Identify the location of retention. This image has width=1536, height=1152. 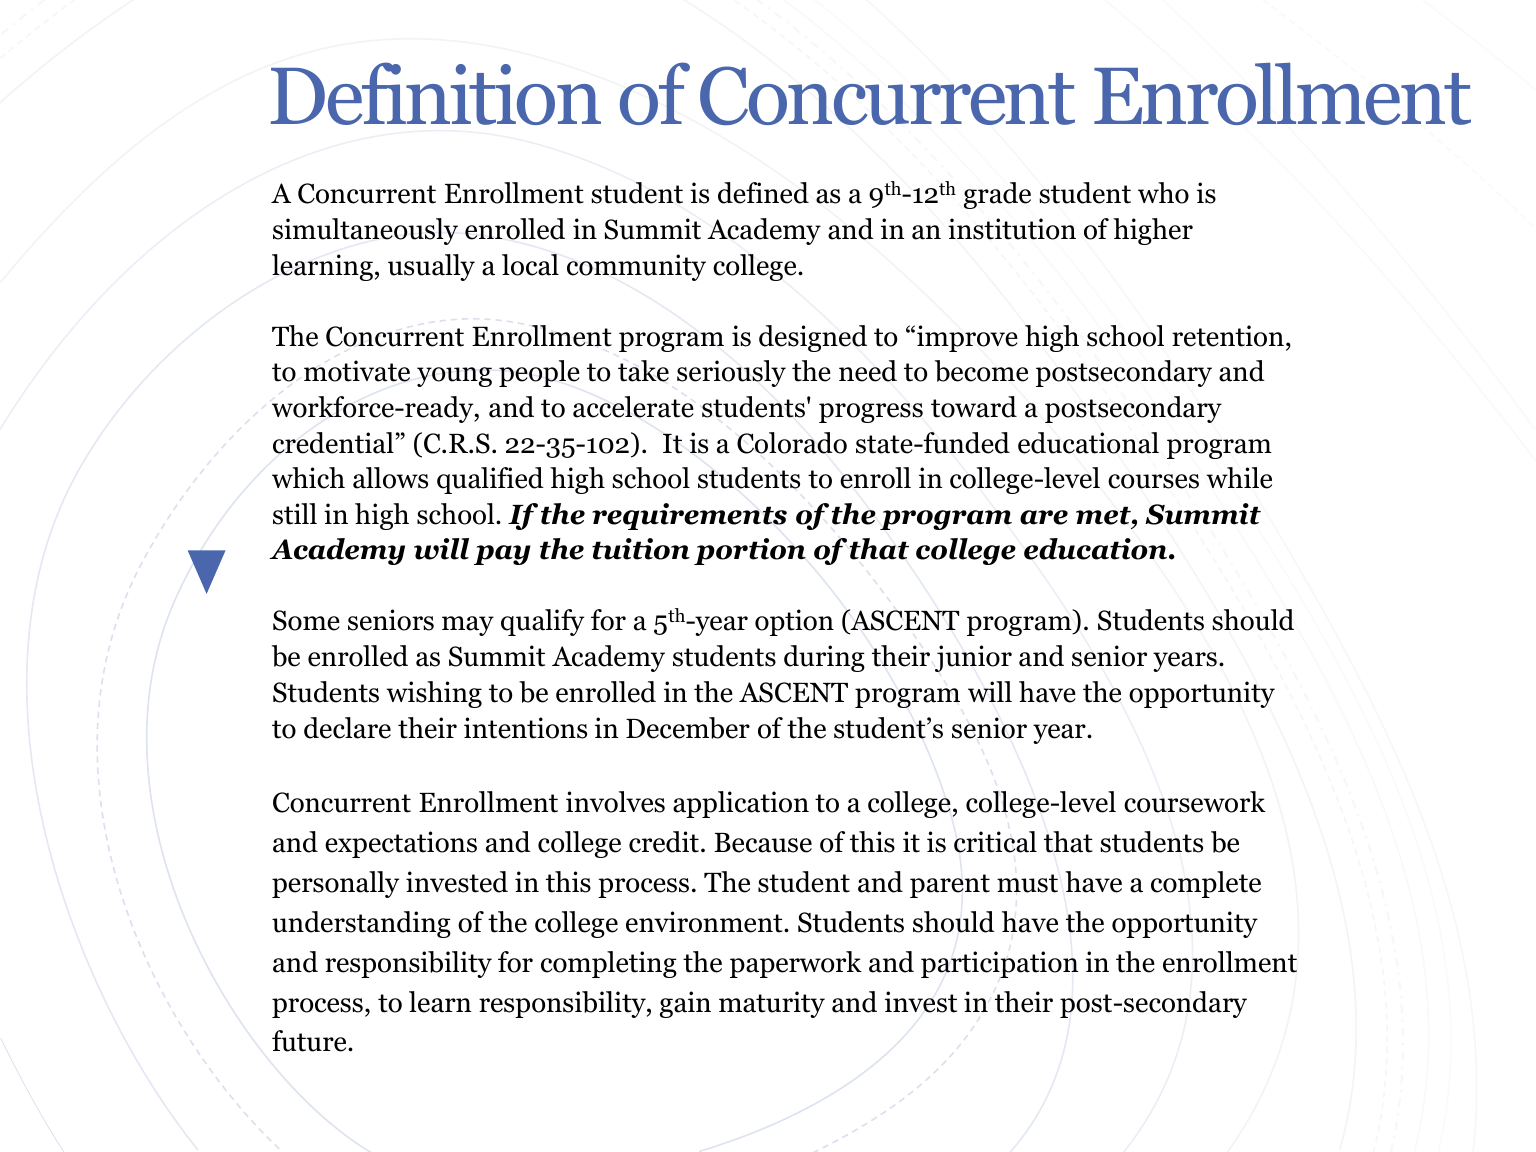
(1228, 336).
